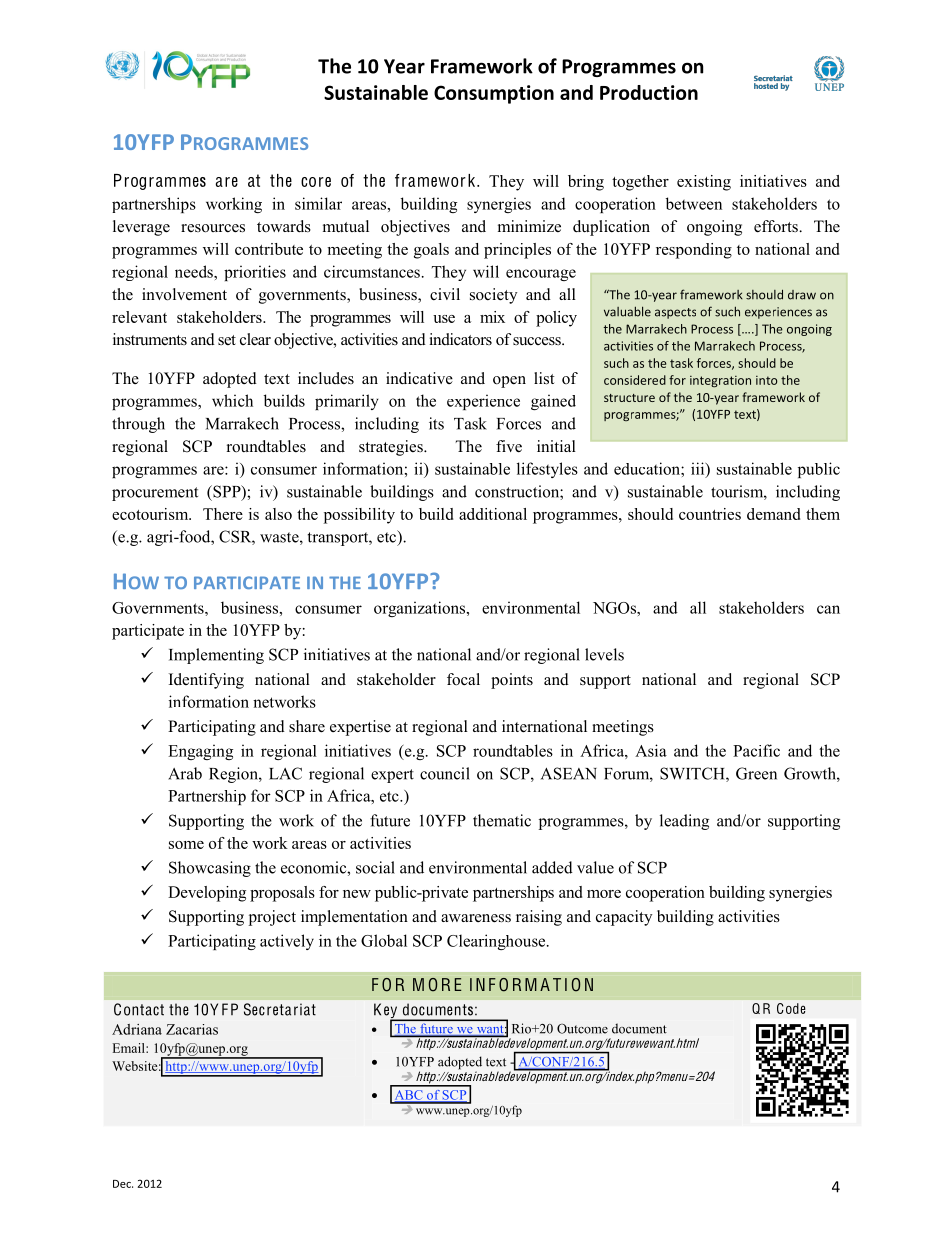 The image size is (952, 1233). What do you see at coordinates (767, 380) in the screenshot?
I see `into` at bounding box center [767, 380].
